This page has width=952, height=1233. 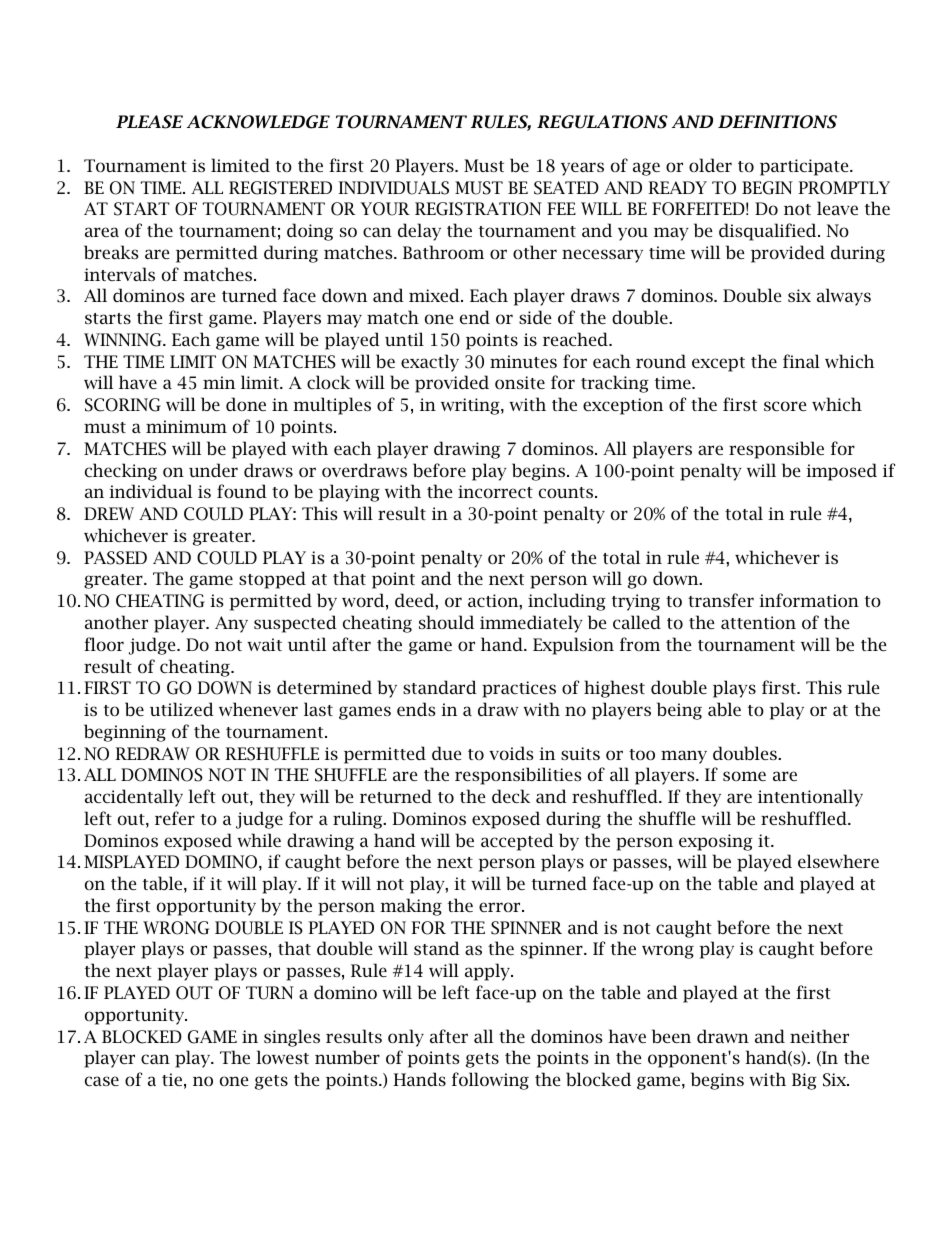 What do you see at coordinates (182, 709) in the page?
I see `utilized` at bounding box center [182, 709].
